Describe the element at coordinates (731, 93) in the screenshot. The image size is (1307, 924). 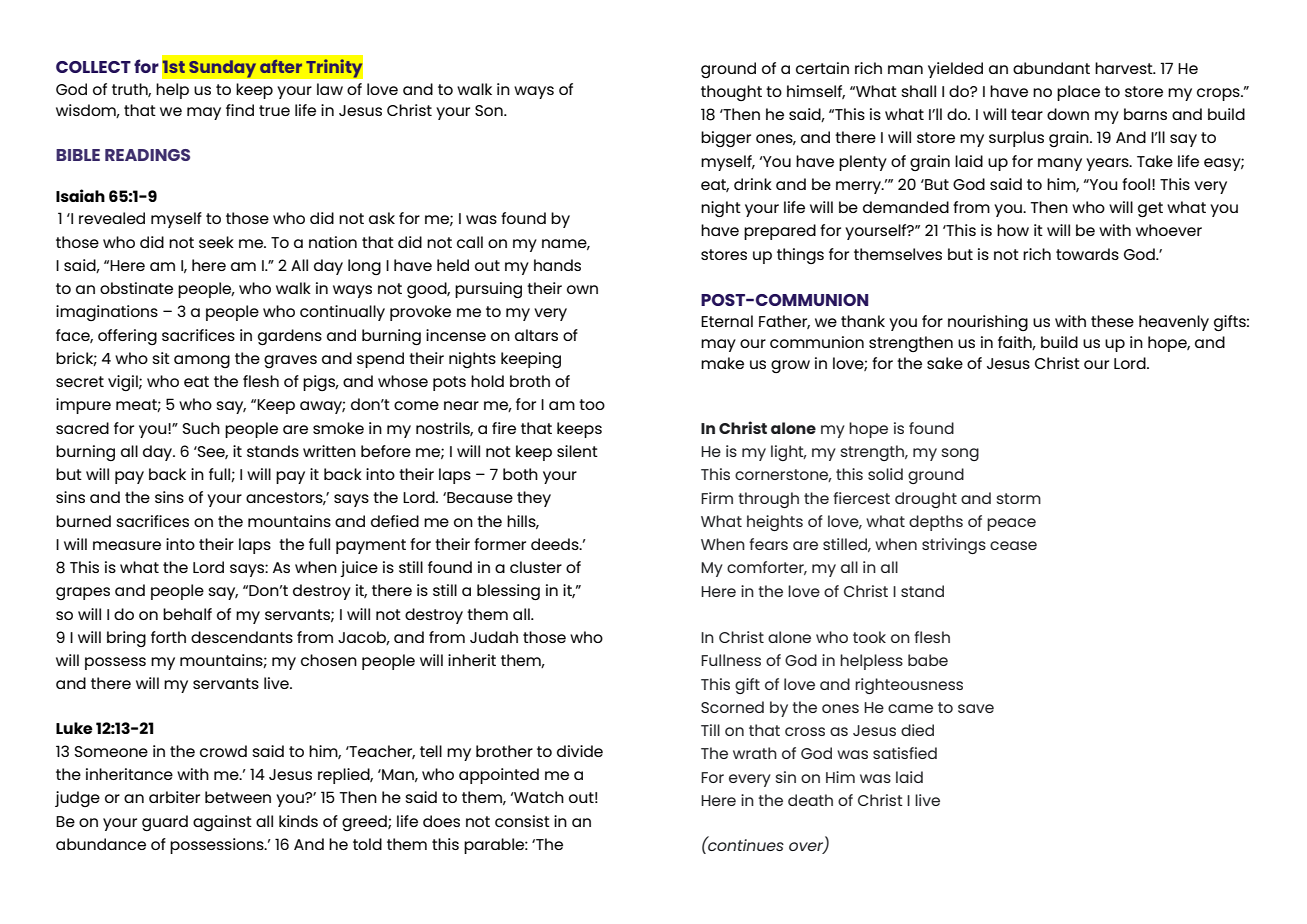
I see `thought` at that location.
